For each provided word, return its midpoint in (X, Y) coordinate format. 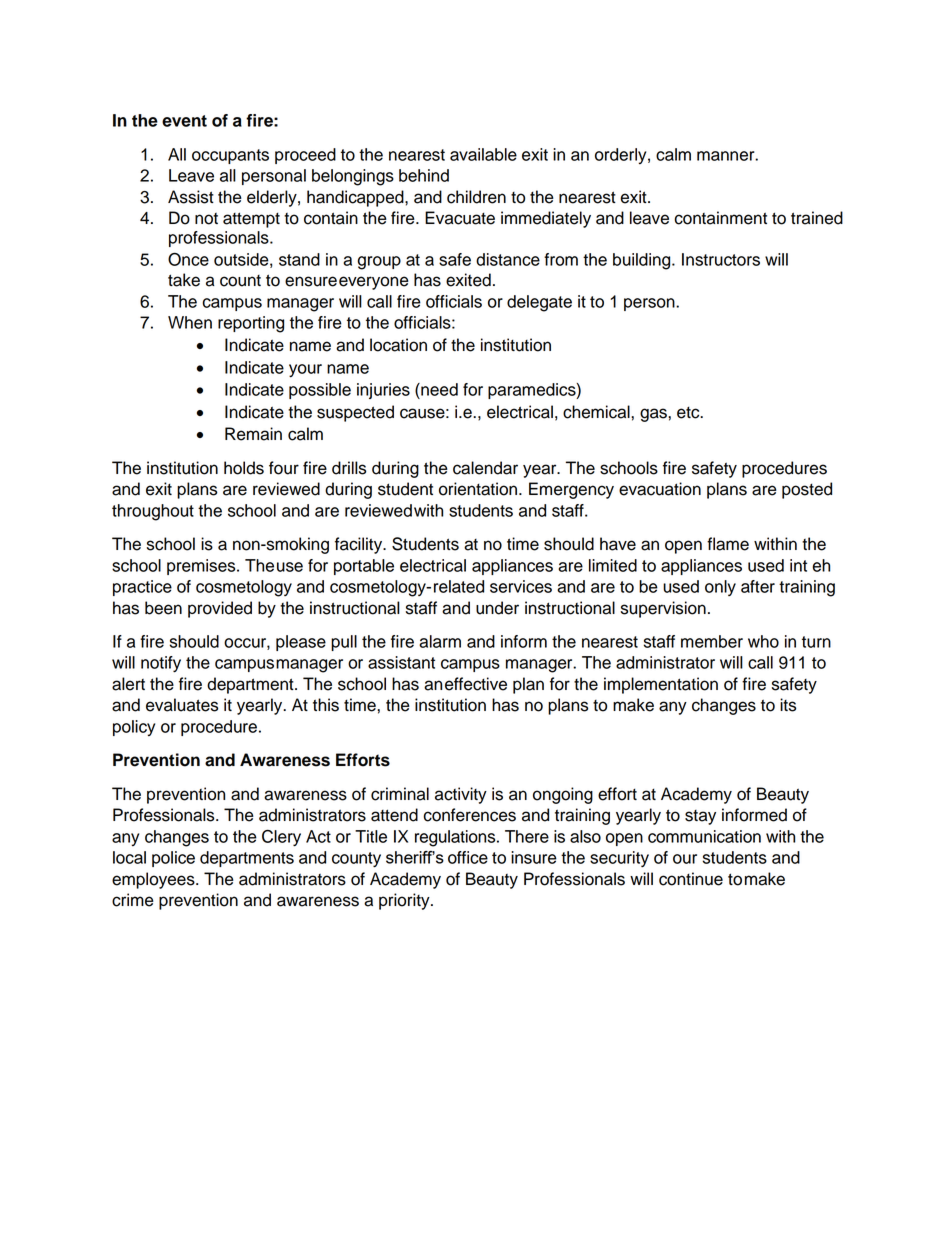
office (468, 857)
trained (817, 218)
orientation (479, 489)
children (476, 197)
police (173, 859)
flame (728, 544)
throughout (153, 512)
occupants (230, 156)
